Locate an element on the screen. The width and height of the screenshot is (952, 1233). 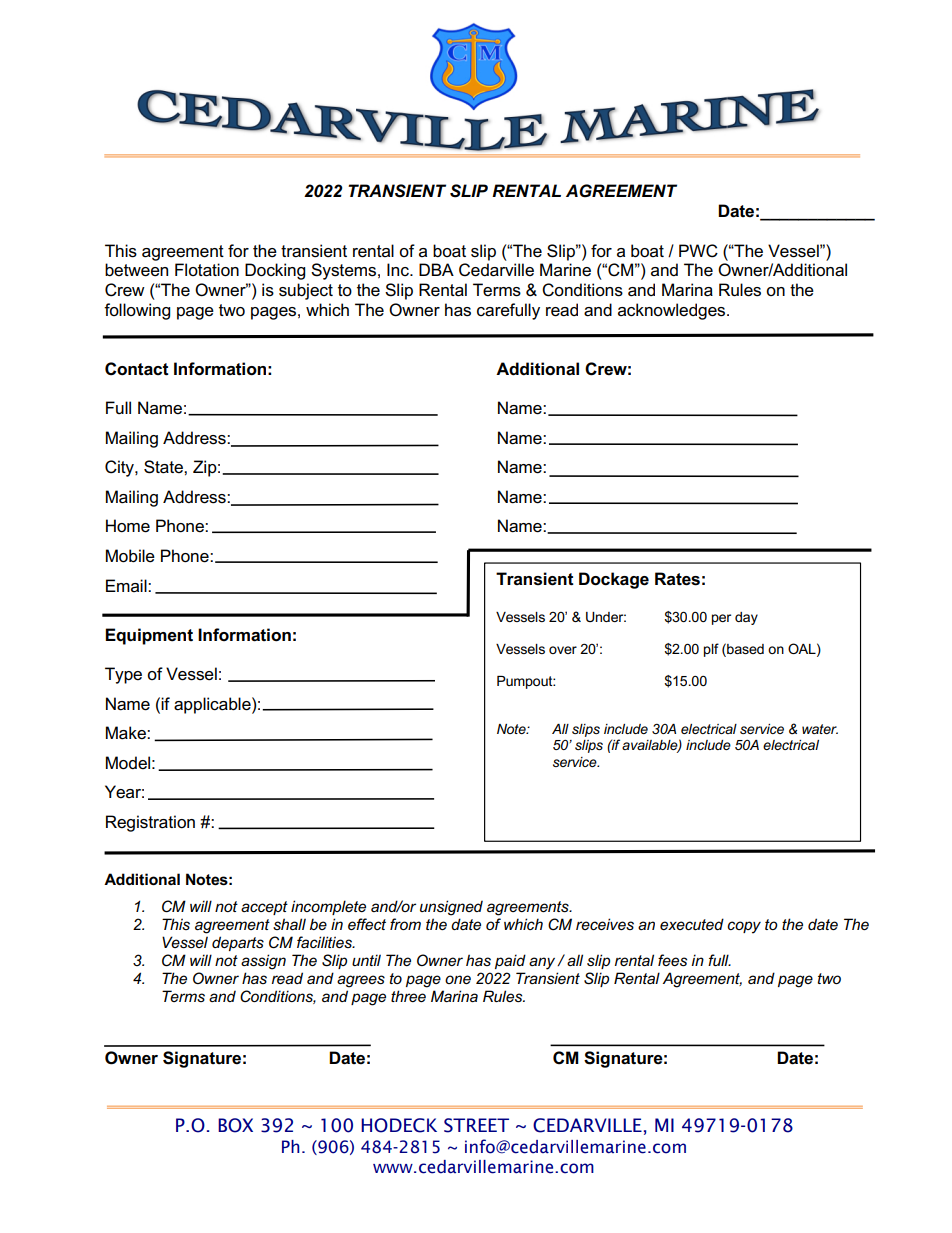
PWC is located at coordinates (698, 251).
